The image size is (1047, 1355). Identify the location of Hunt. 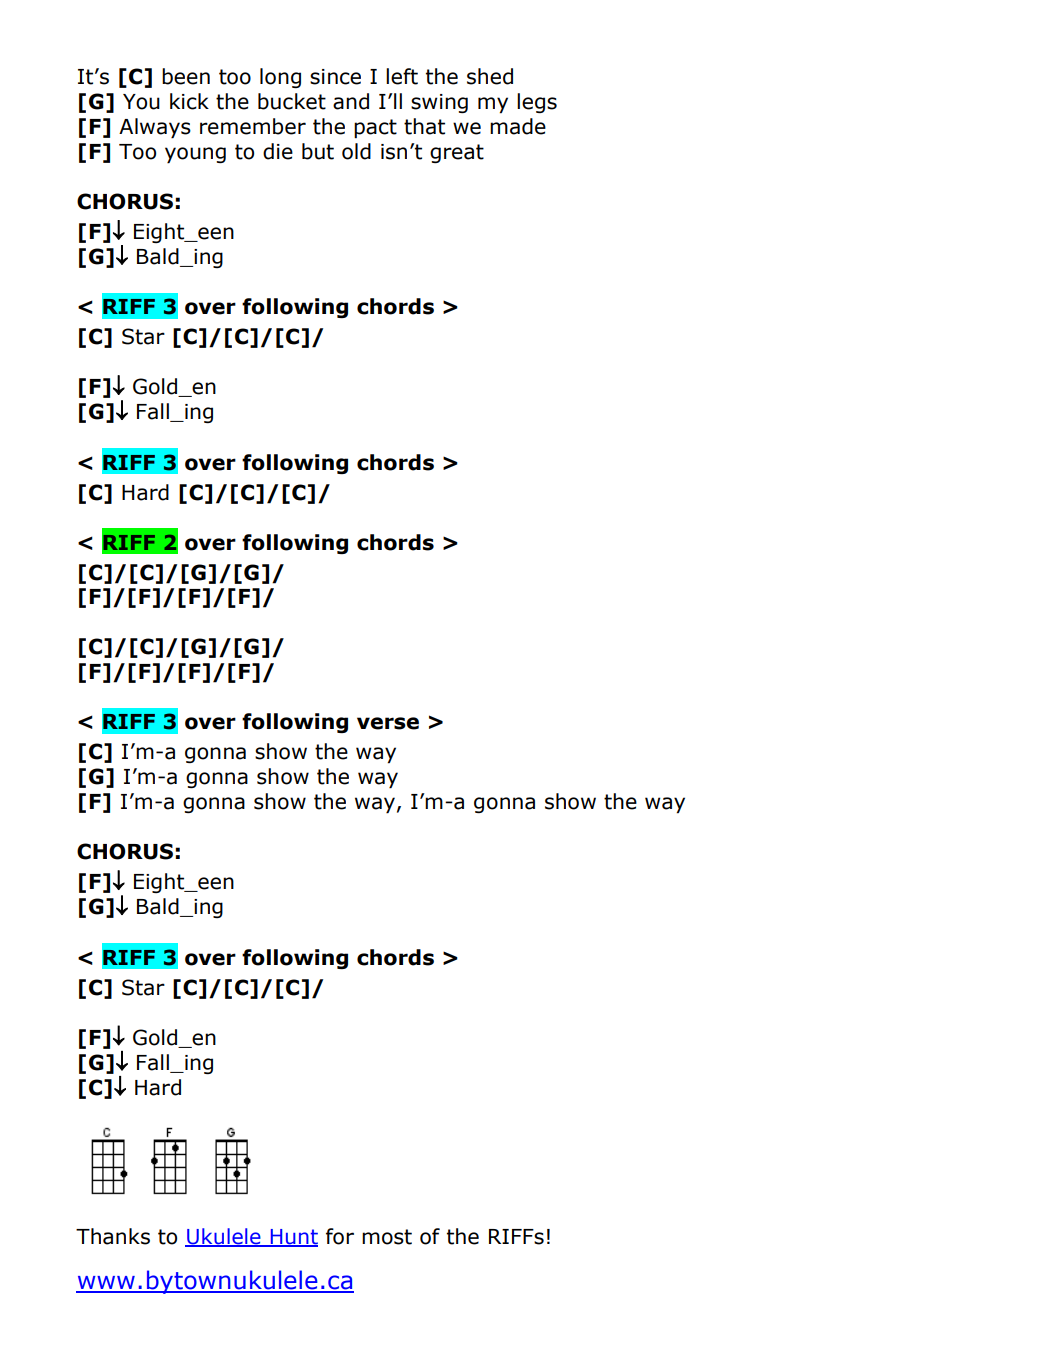
(293, 1237).
